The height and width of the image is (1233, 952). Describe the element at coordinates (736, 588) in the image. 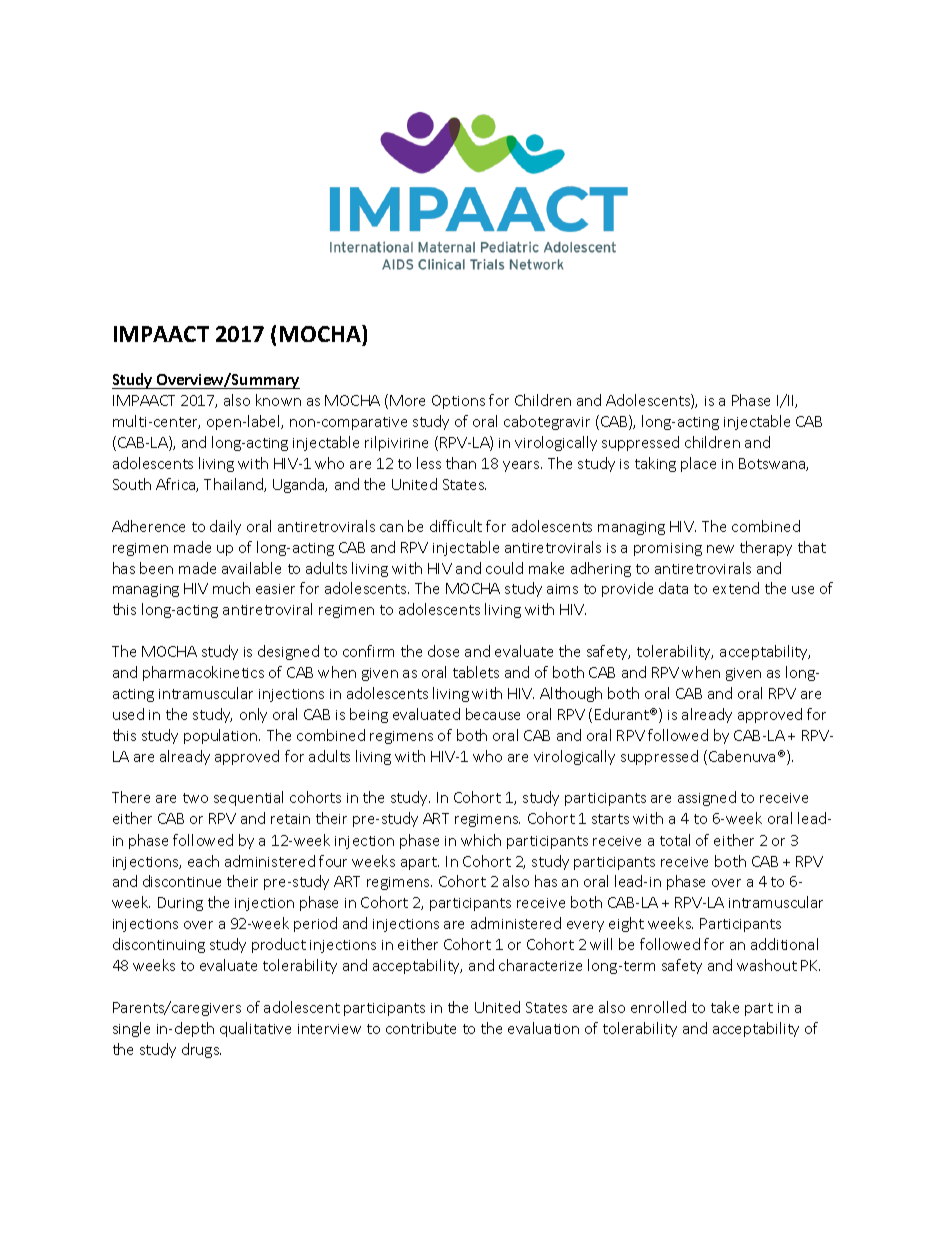

I see `extend` at that location.
